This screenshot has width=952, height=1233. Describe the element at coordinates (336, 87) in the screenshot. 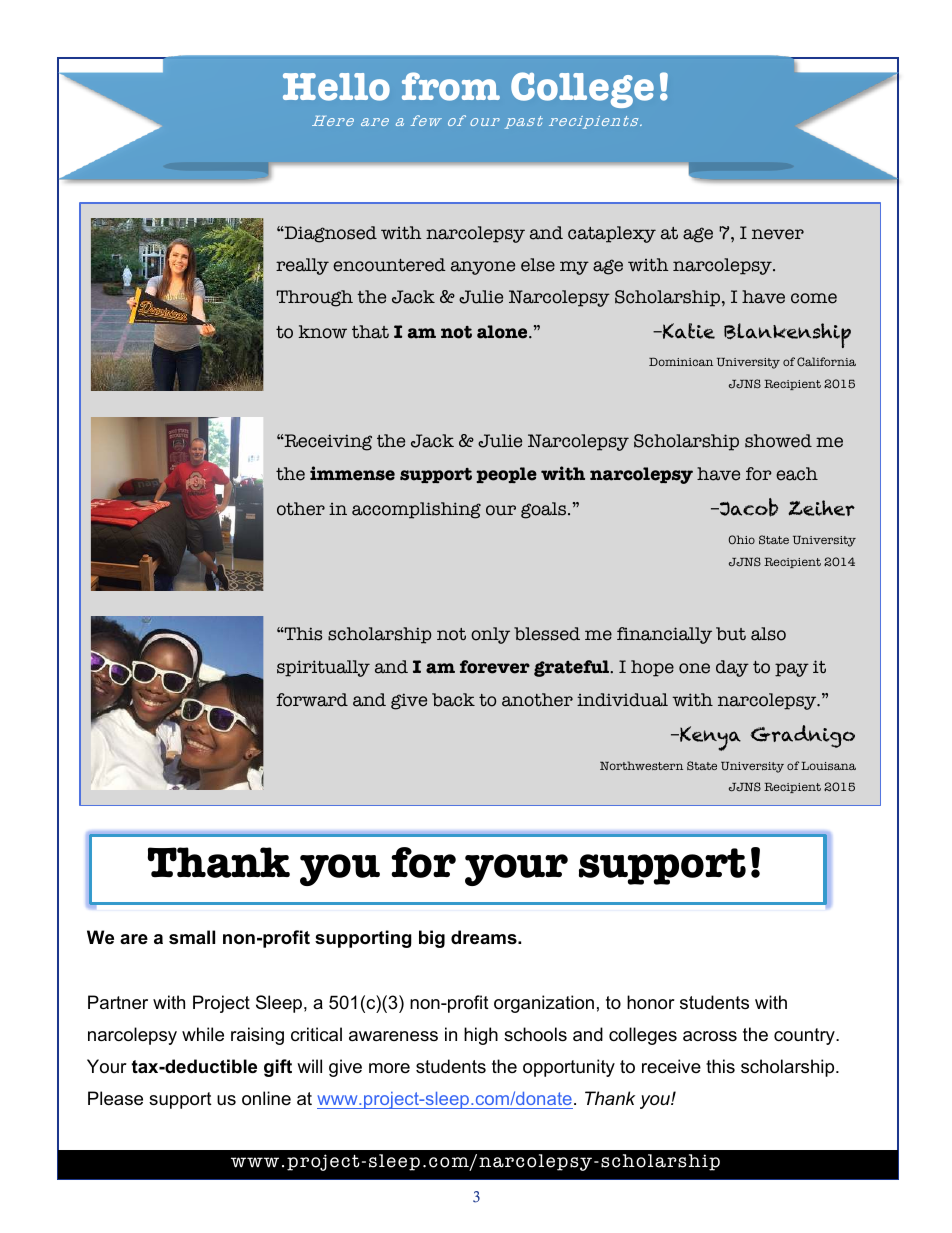

I see `Hello` at that location.
